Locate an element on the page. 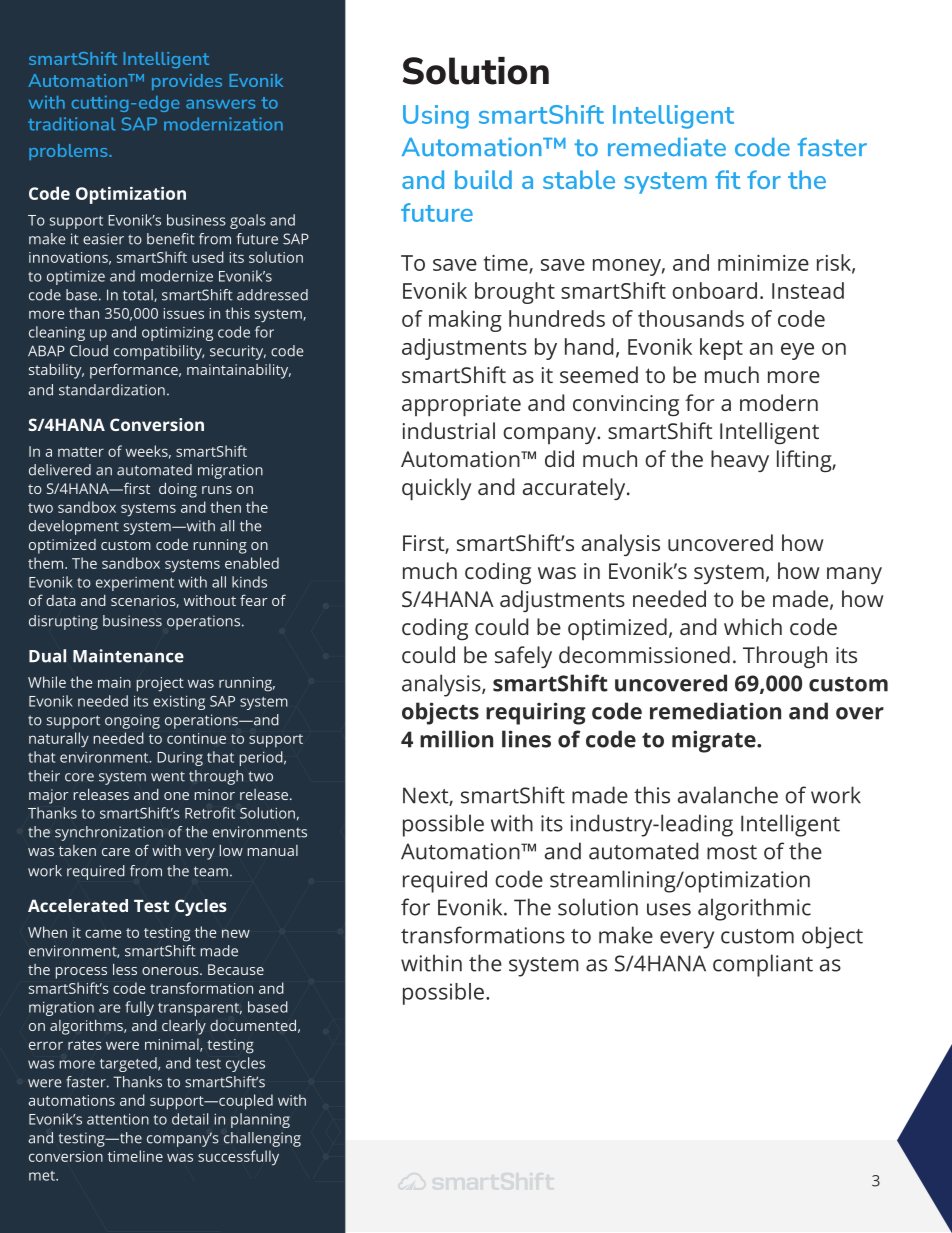 The image size is (952, 1233). performance is located at coordinates (135, 371).
